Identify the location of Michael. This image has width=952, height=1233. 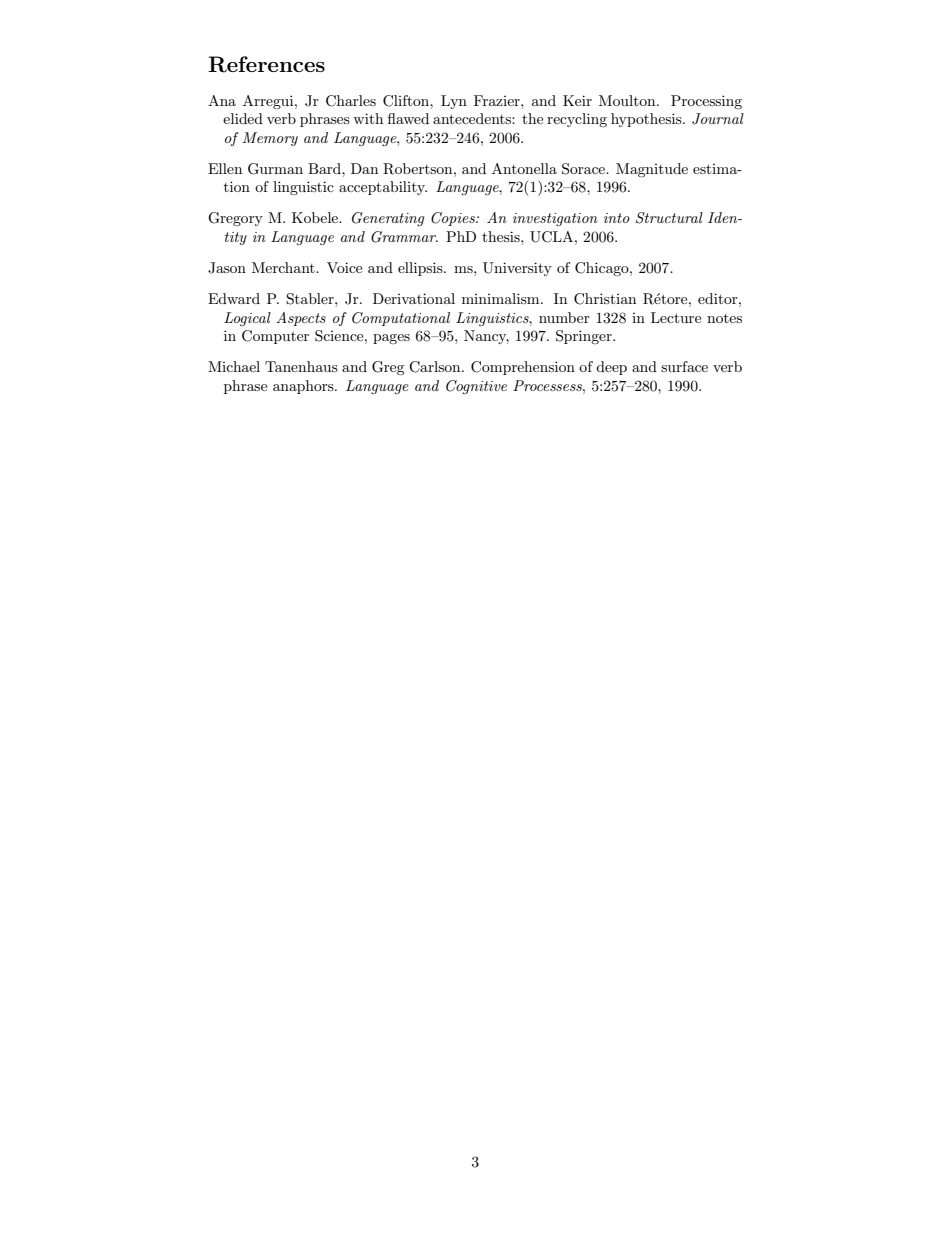
(234, 366).
